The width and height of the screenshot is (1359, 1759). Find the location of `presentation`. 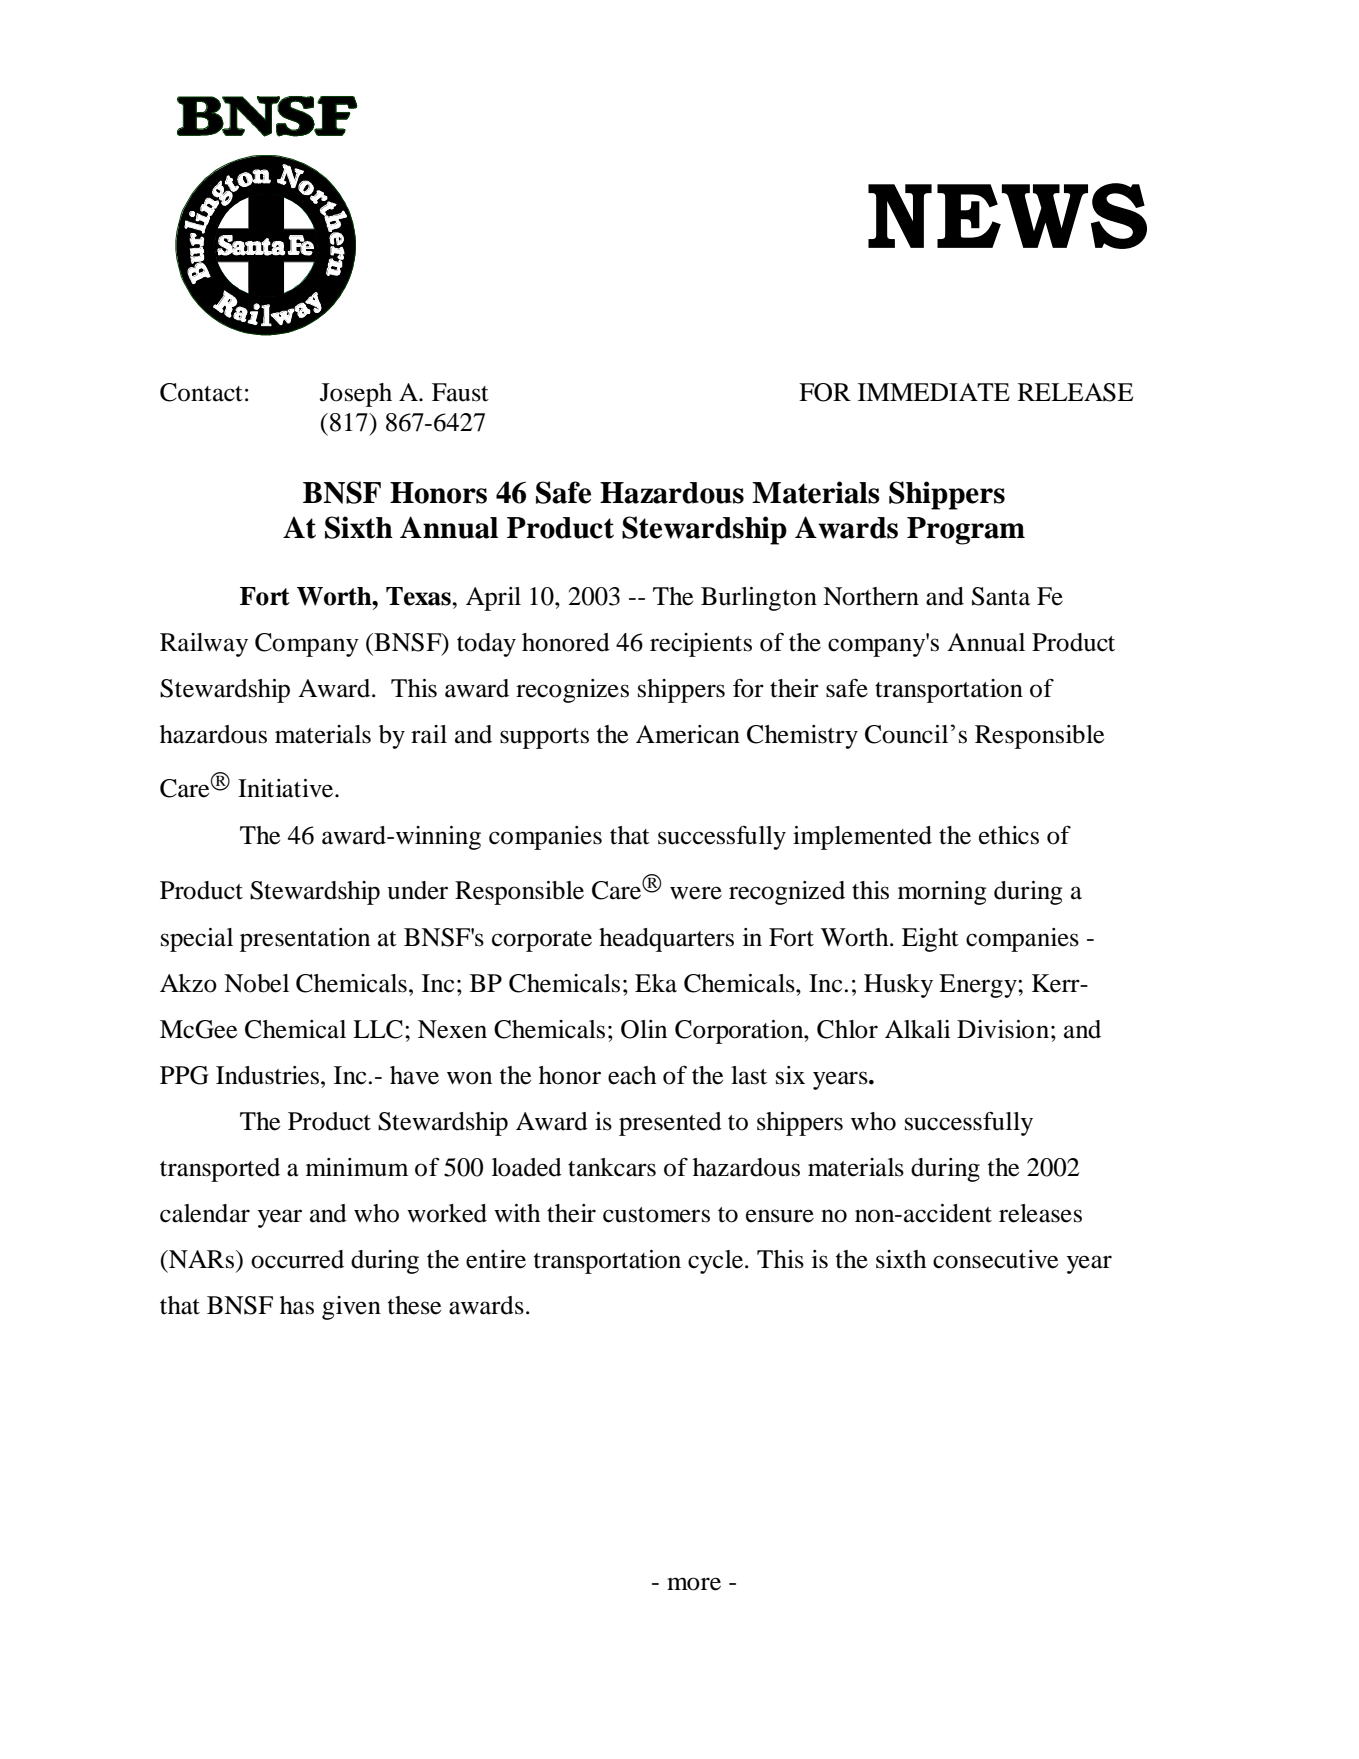

presentation is located at coordinates (305, 940).
